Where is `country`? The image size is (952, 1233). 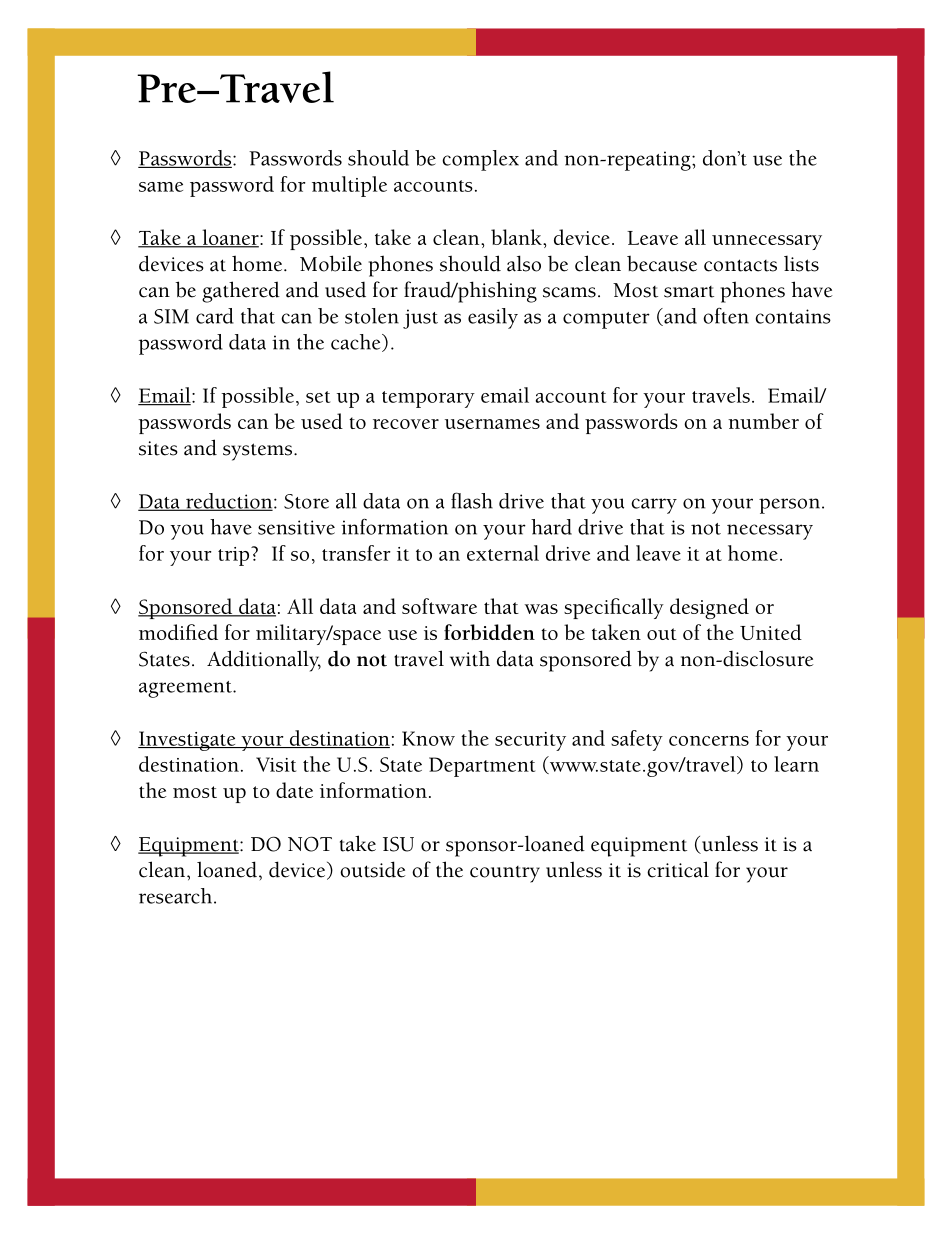 country is located at coordinates (505, 874).
